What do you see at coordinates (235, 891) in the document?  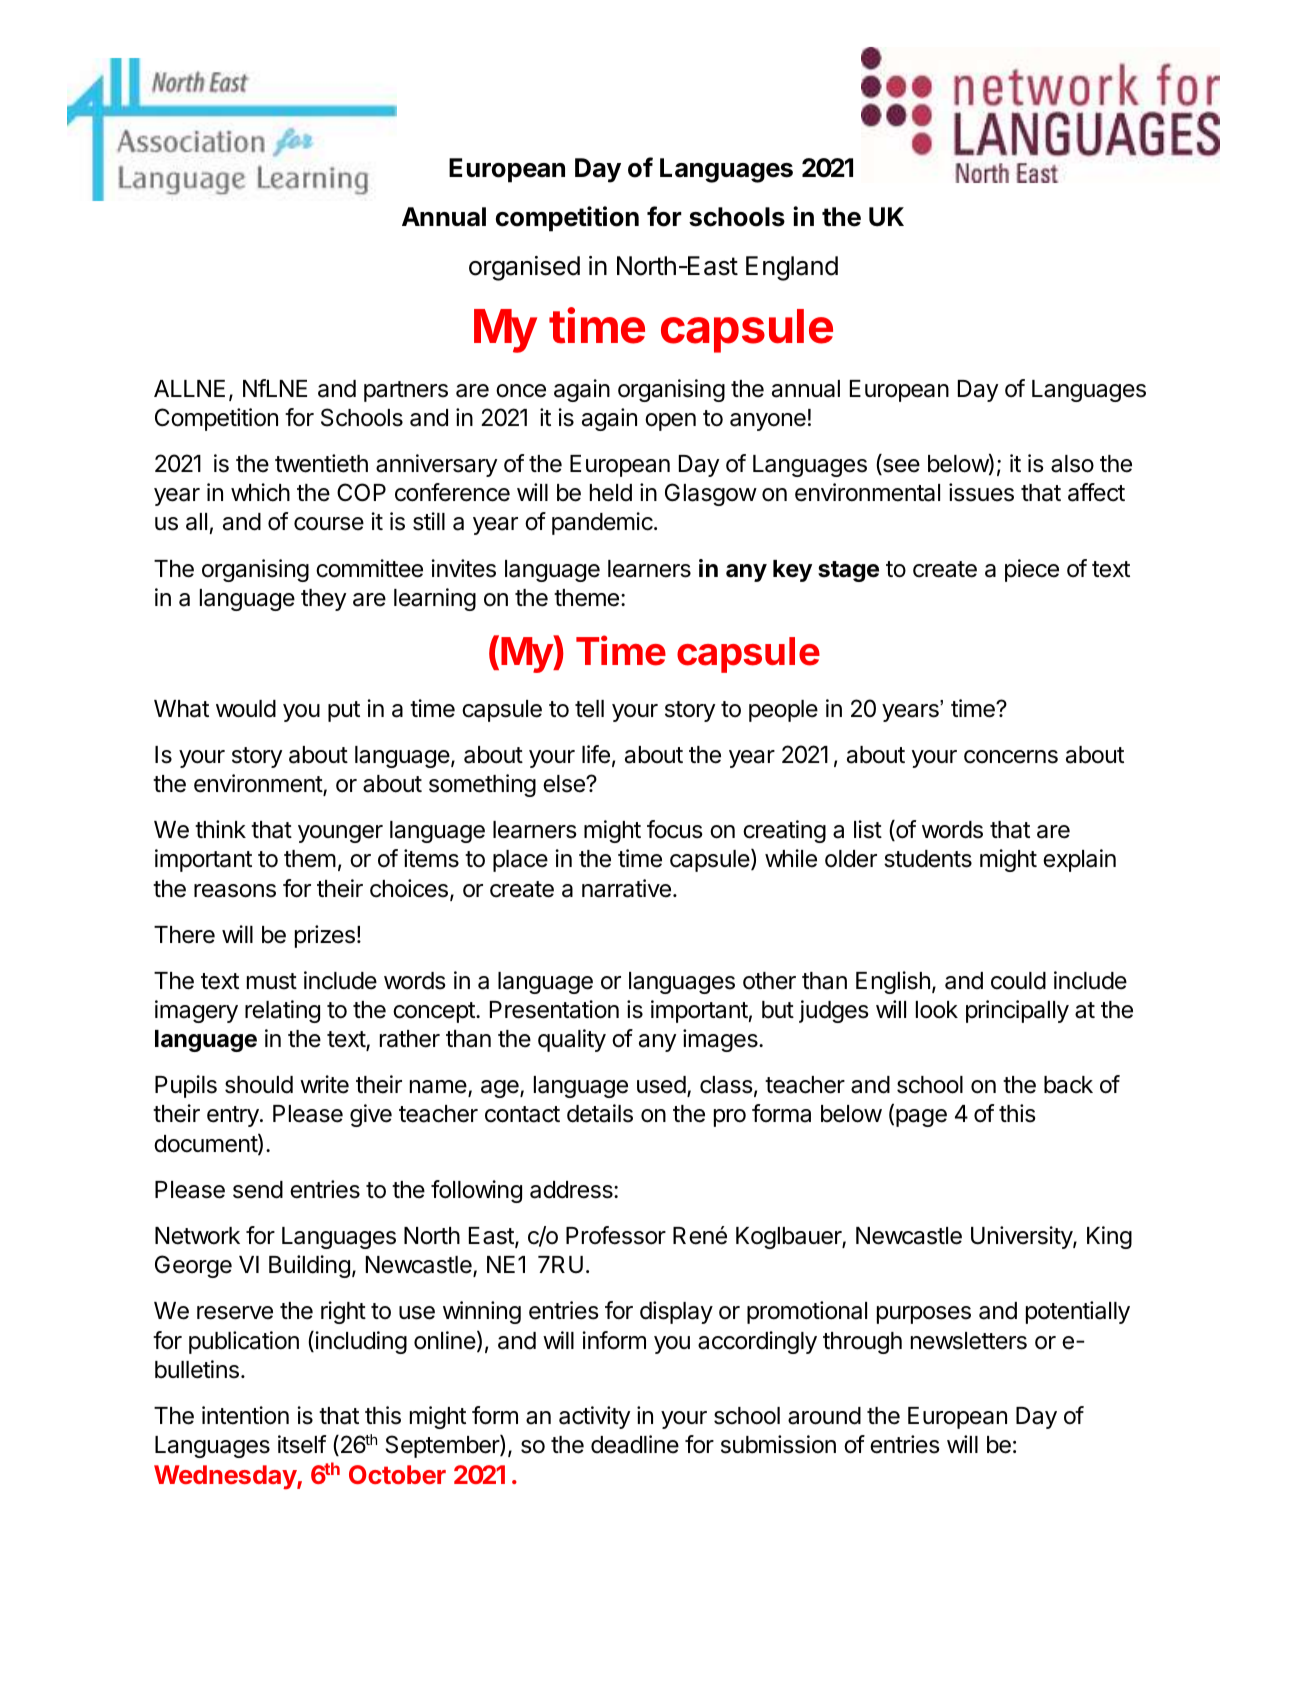 I see `reasons` at bounding box center [235, 891].
